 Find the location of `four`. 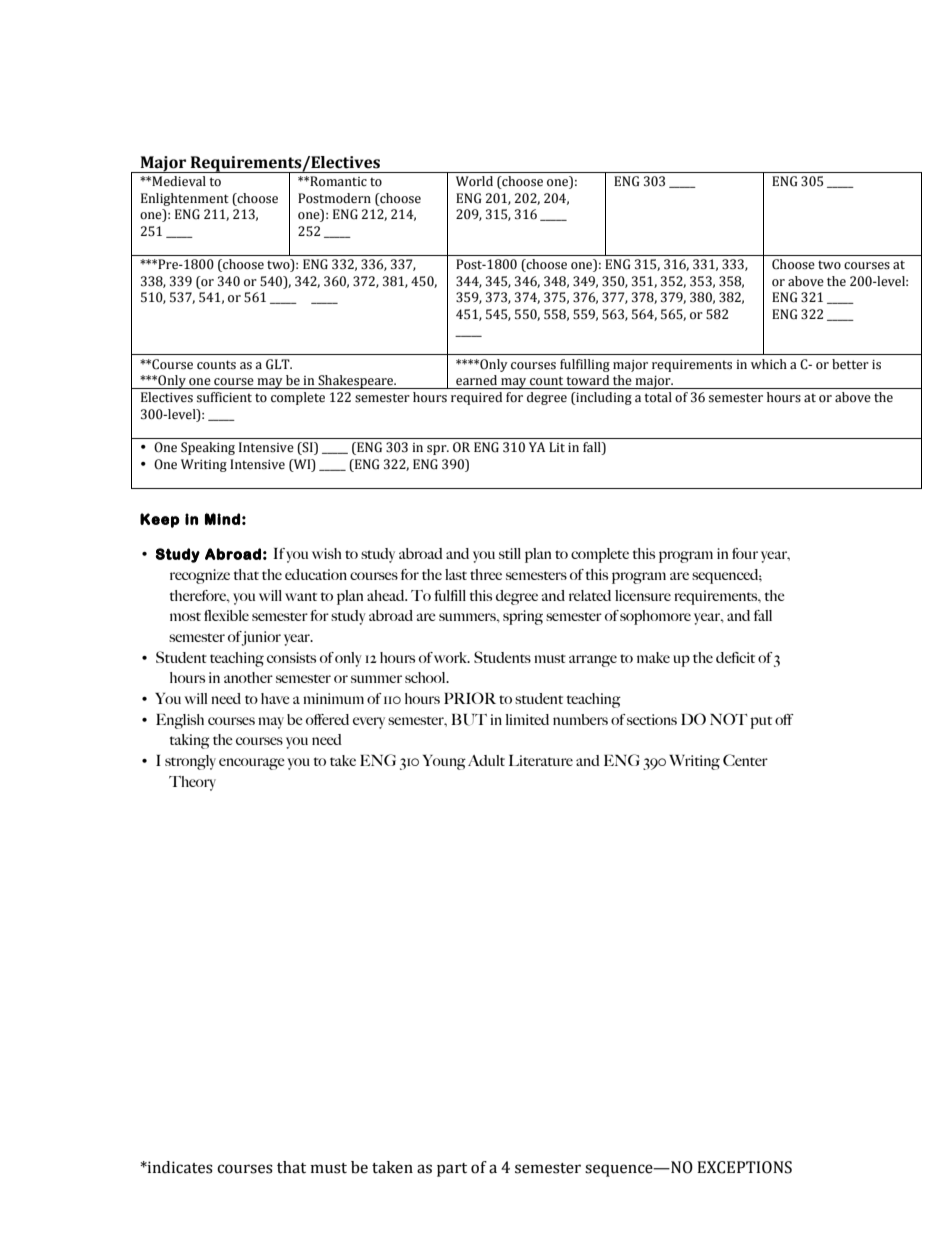

four is located at coordinates (745, 553).
